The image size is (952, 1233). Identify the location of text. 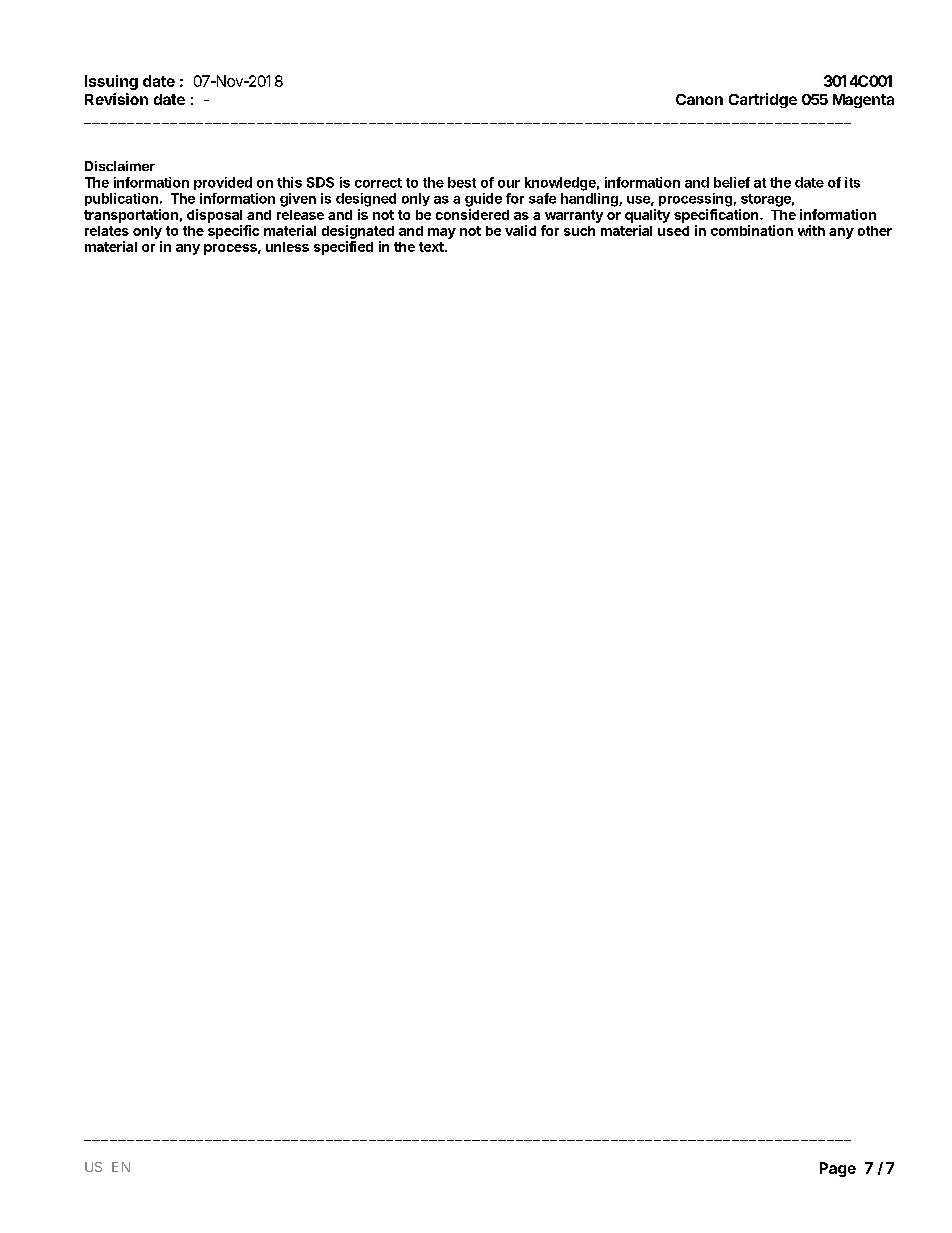
(432, 247).
